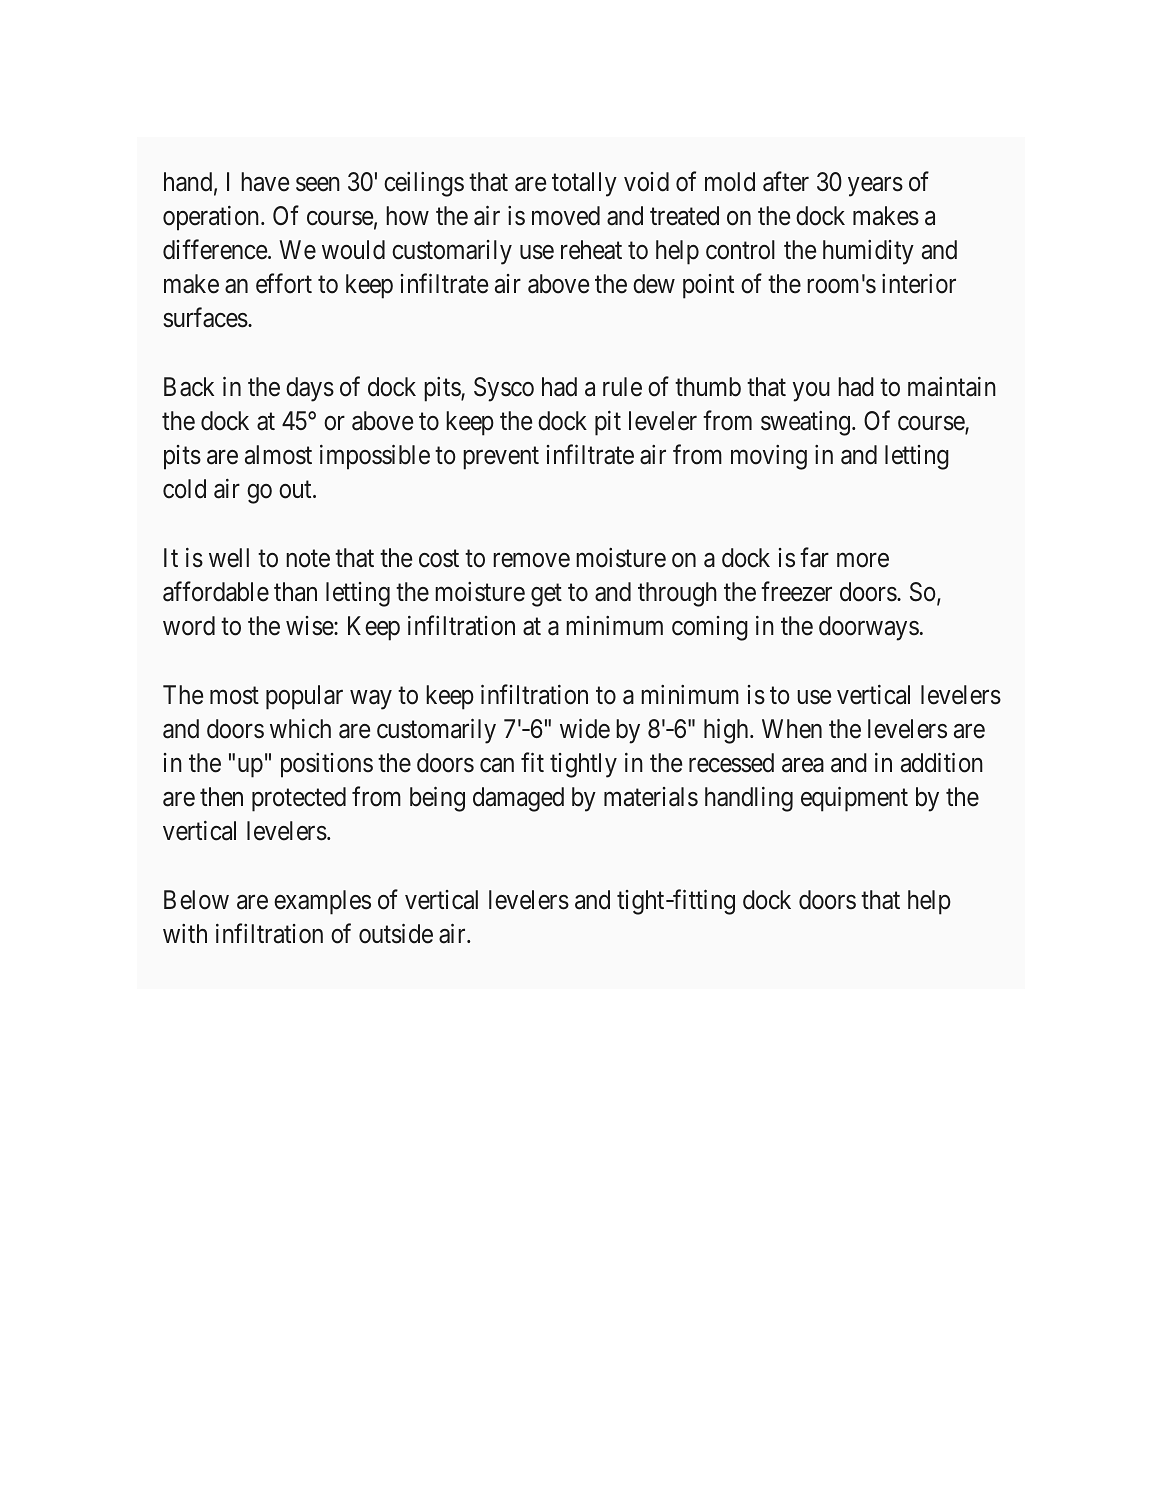 The width and height of the screenshot is (1162, 1504). I want to click on examples, so click(322, 902).
